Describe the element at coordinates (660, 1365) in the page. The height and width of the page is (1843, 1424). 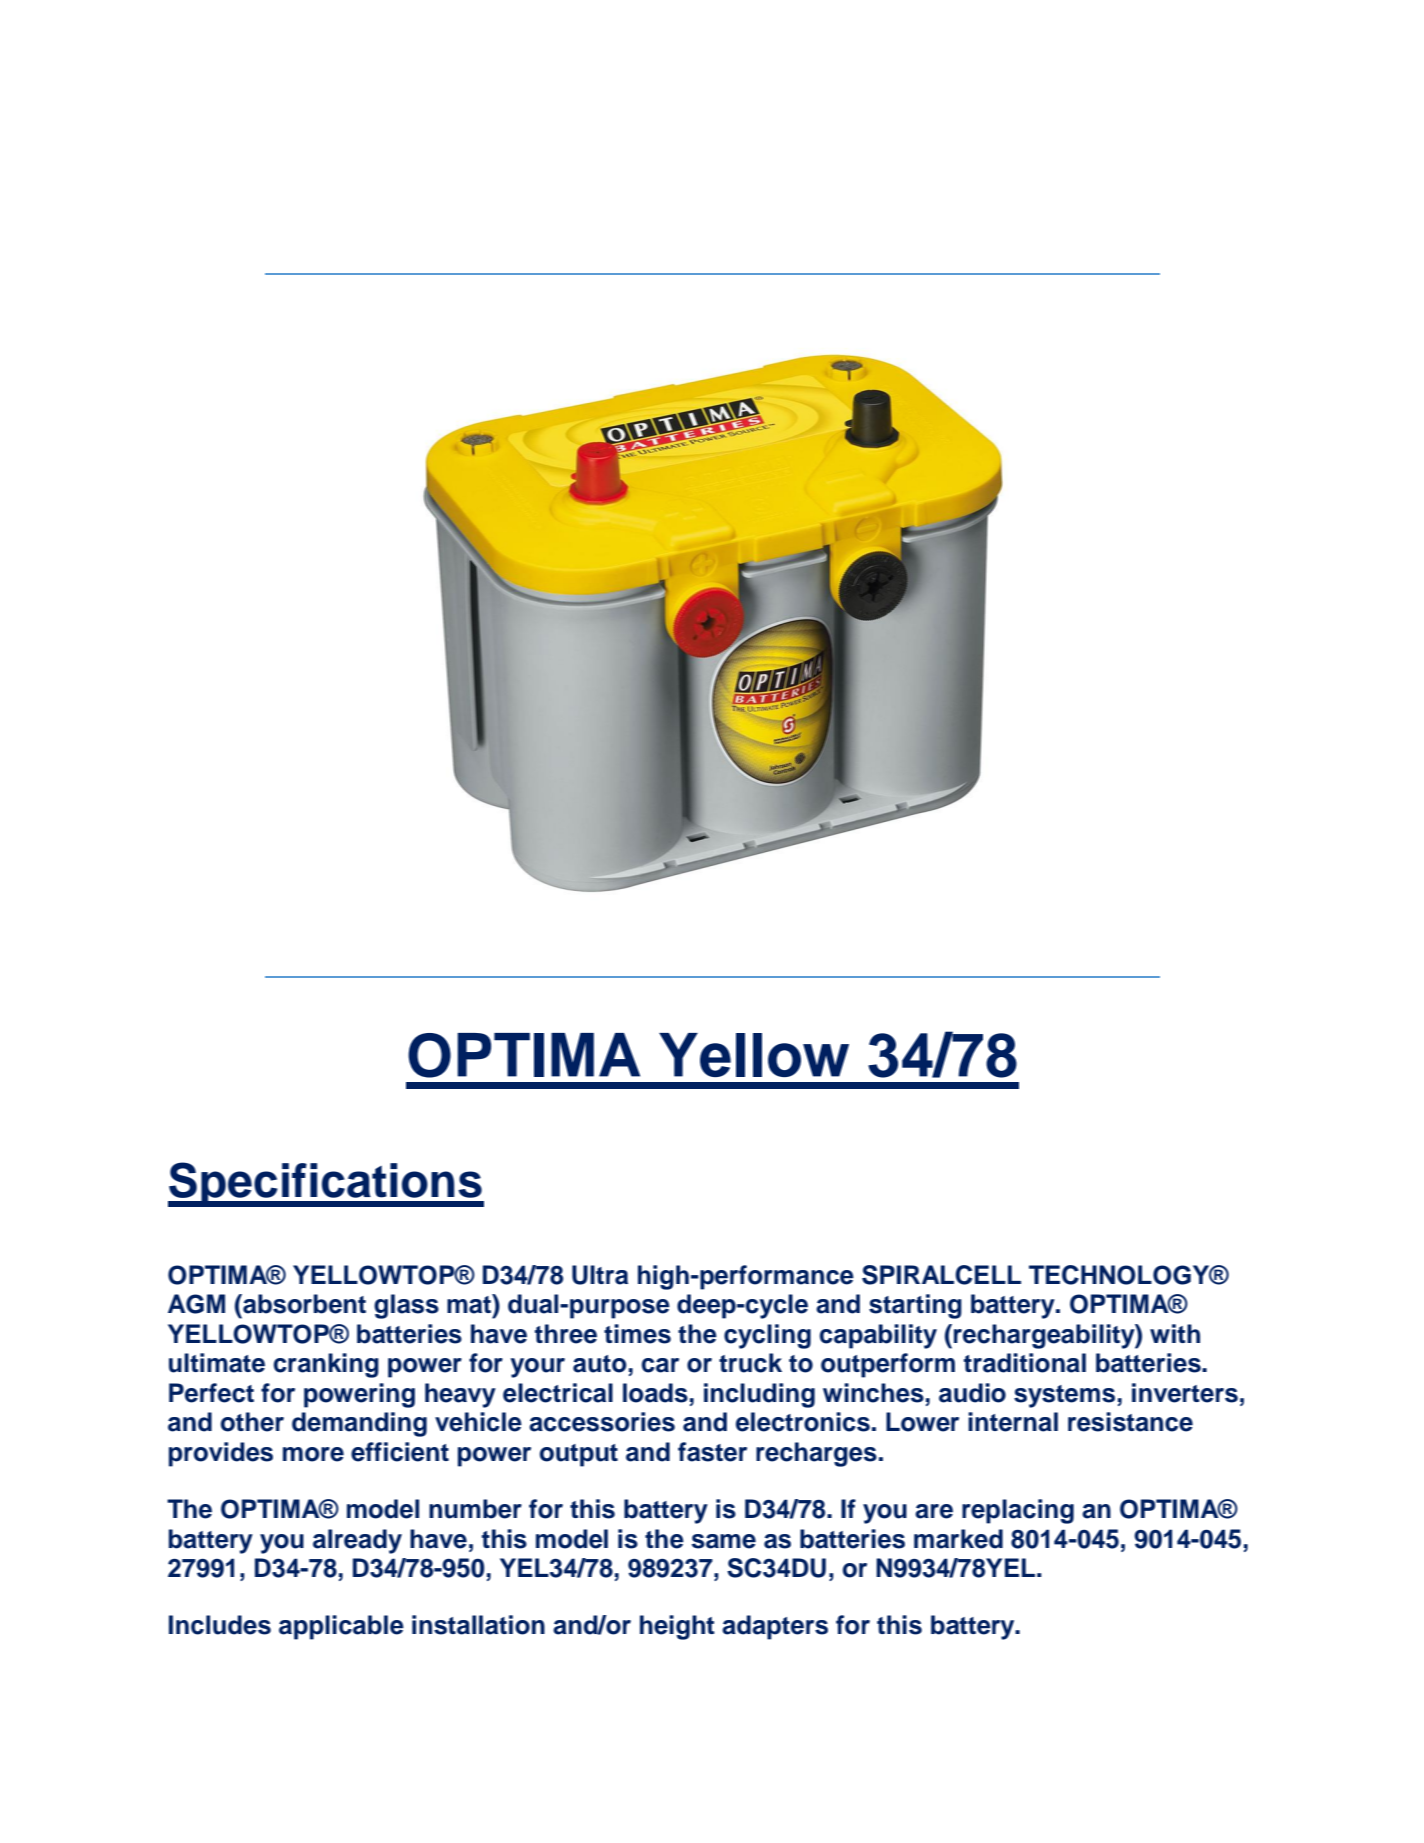
I see `car` at that location.
